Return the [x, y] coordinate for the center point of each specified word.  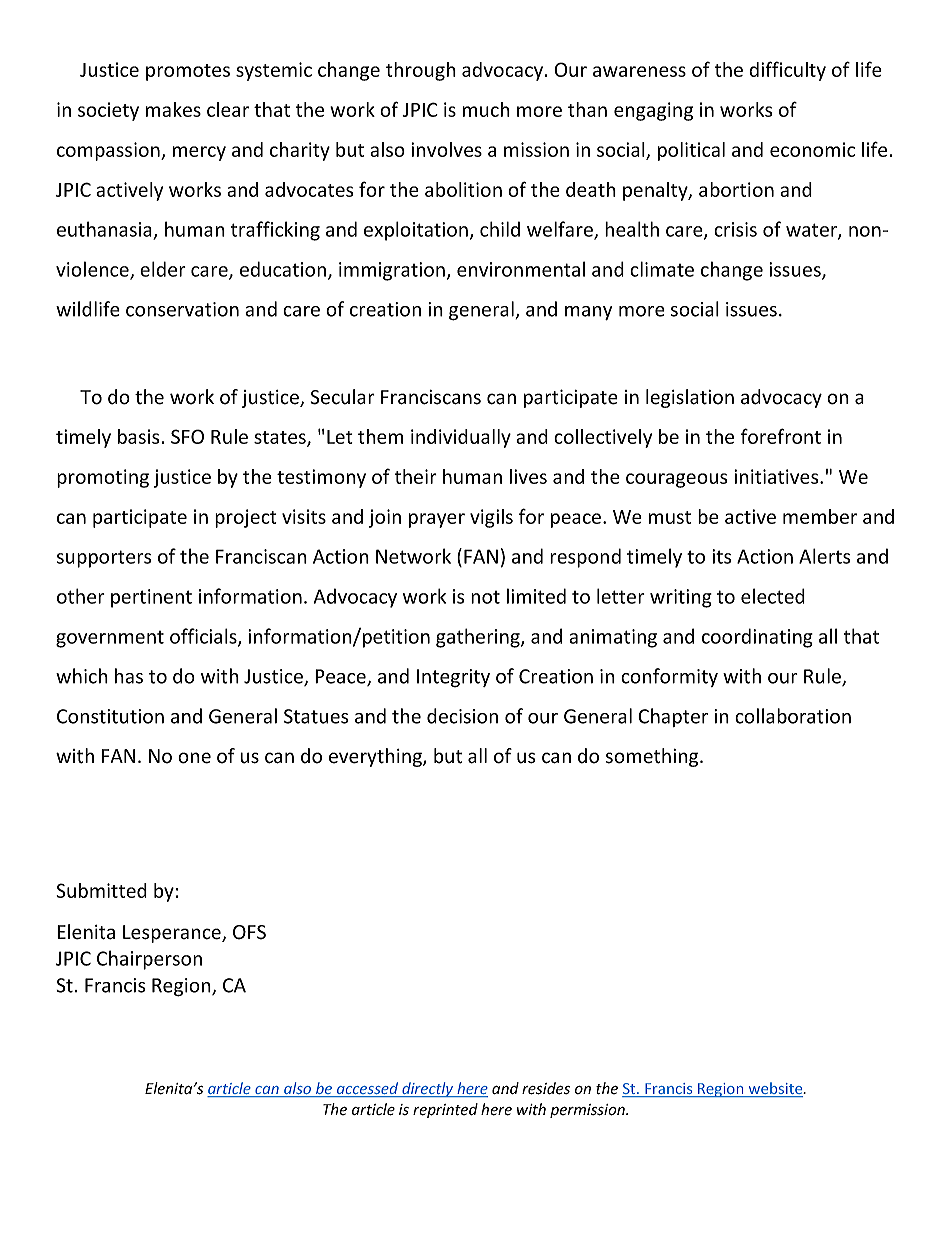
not [485, 597]
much [486, 109]
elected [773, 596]
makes [173, 109]
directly [428, 1089]
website [775, 1089]
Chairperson [149, 960]
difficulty [787, 71]
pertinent [151, 598]
